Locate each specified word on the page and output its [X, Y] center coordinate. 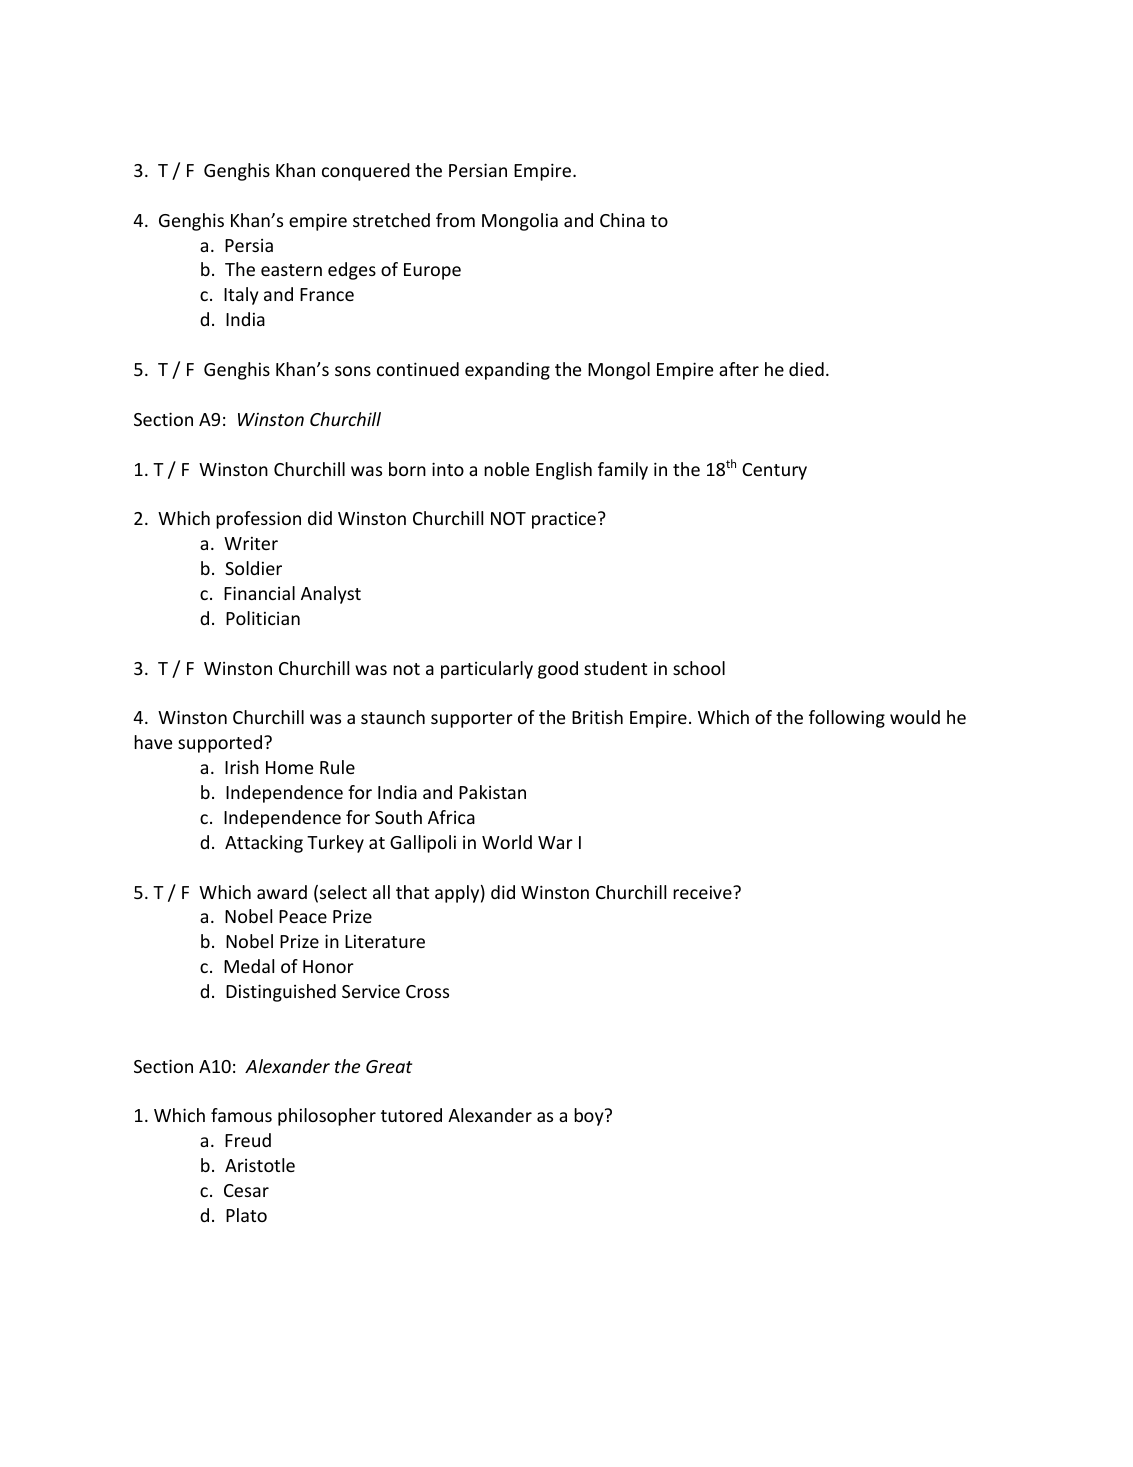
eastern [291, 270]
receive [703, 892]
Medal [249, 966]
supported [220, 744]
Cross [427, 991]
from [455, 220]
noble [506, 469]
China [622, 220]
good [558, 670]
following [847, 719]
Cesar [246, 1190]
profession [258, 520]
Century [774, 471]
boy [590, 1117]
